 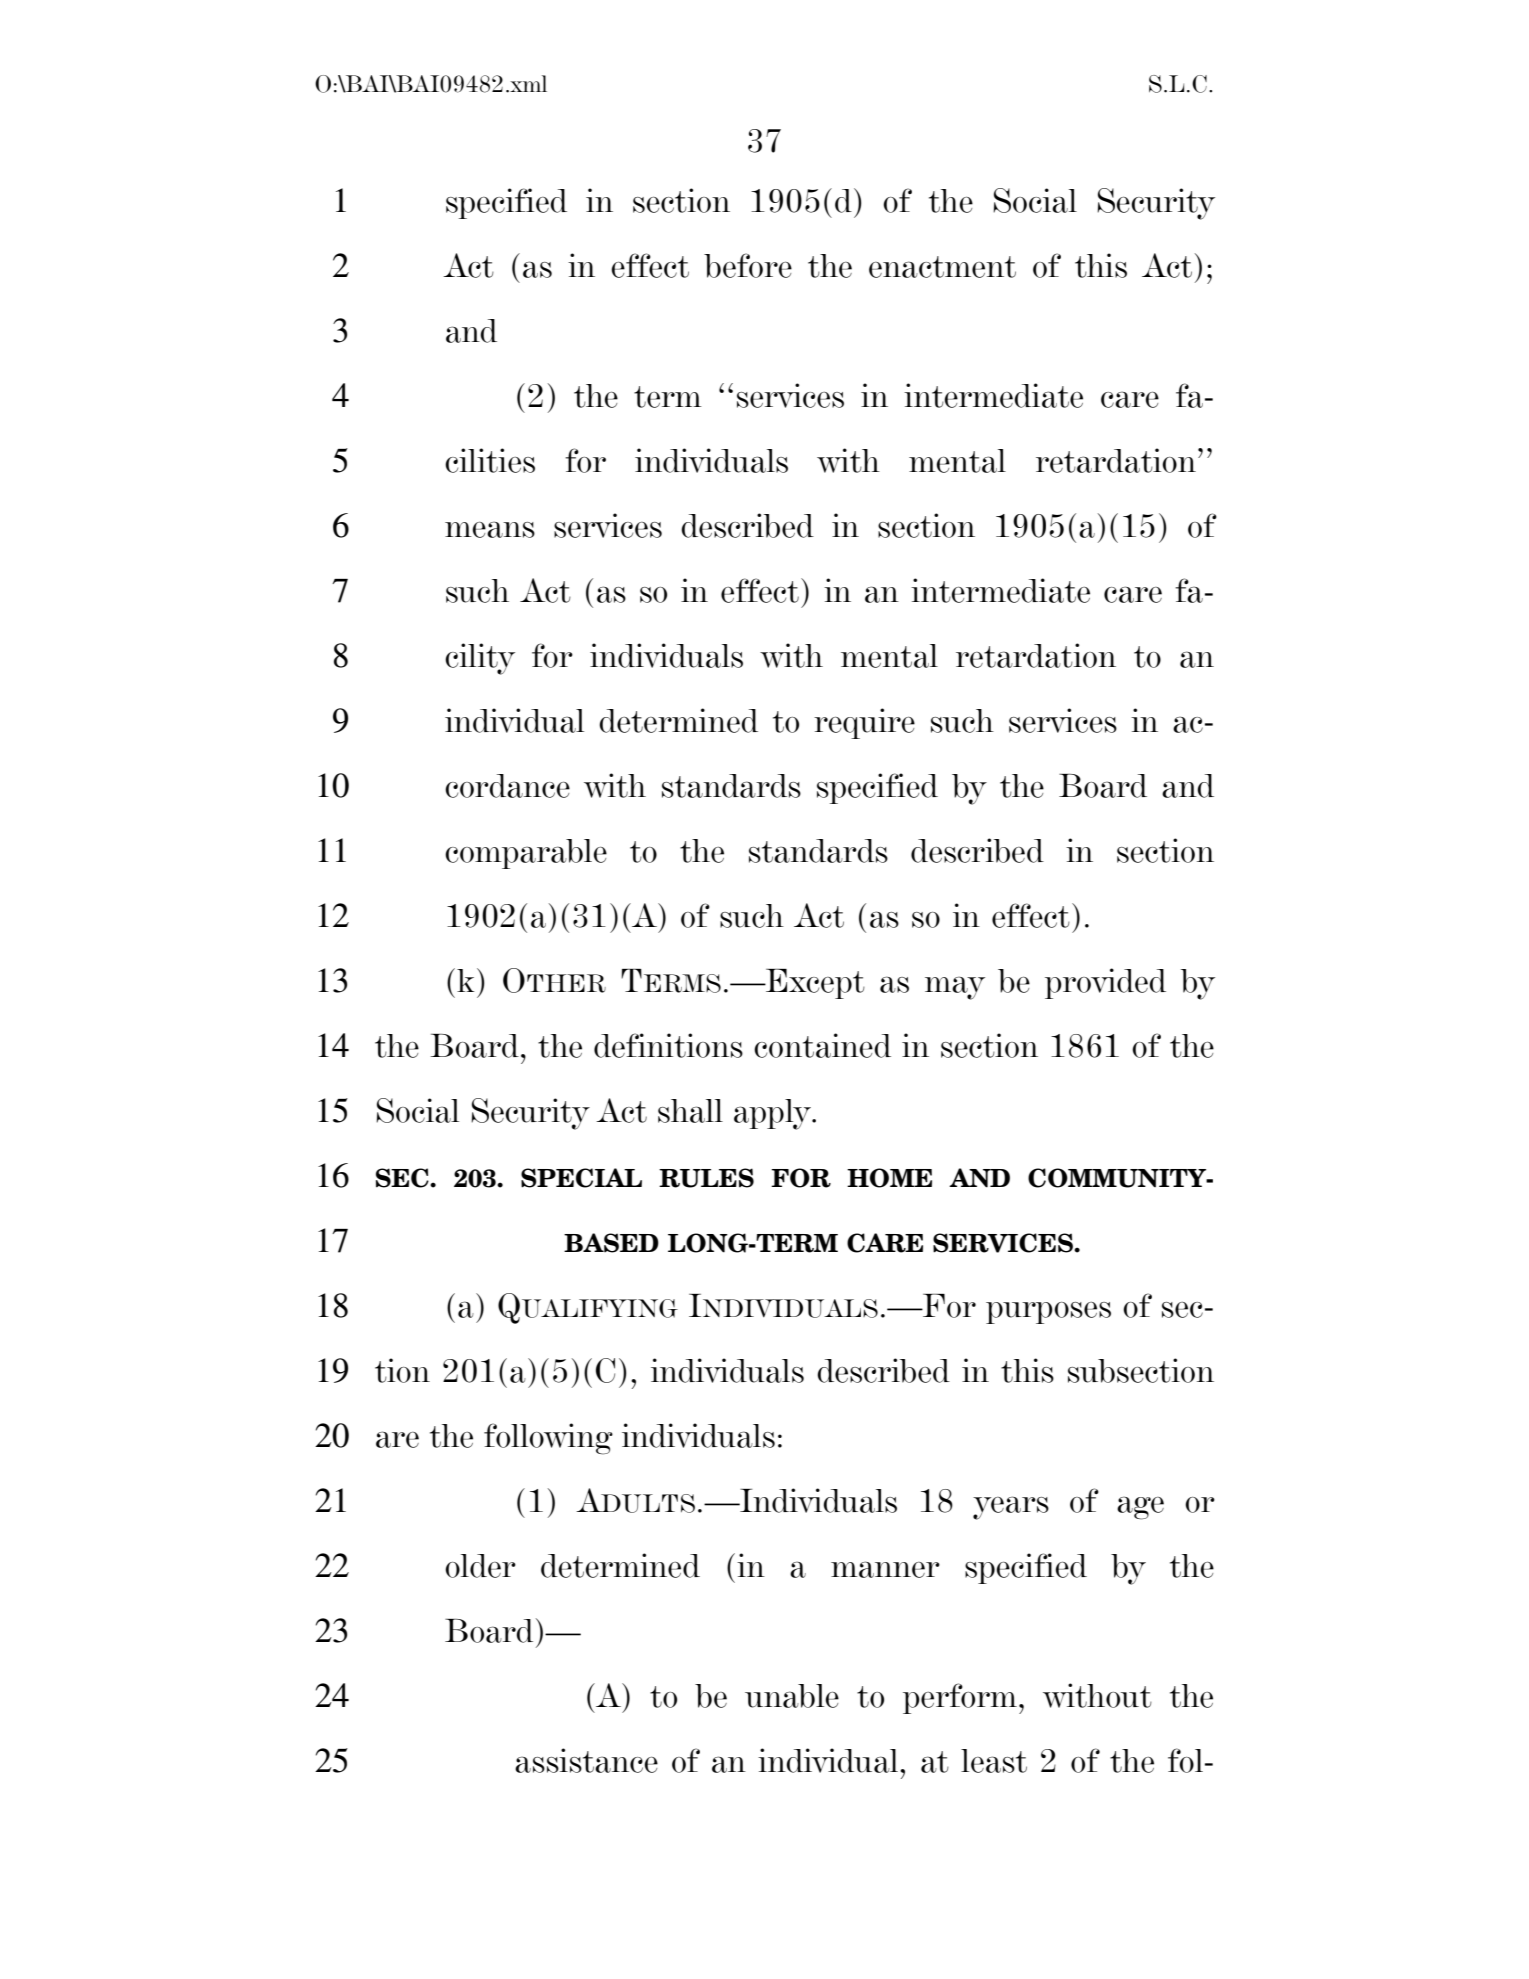 I want to click on RULES, so click(x=706, y=1178).
